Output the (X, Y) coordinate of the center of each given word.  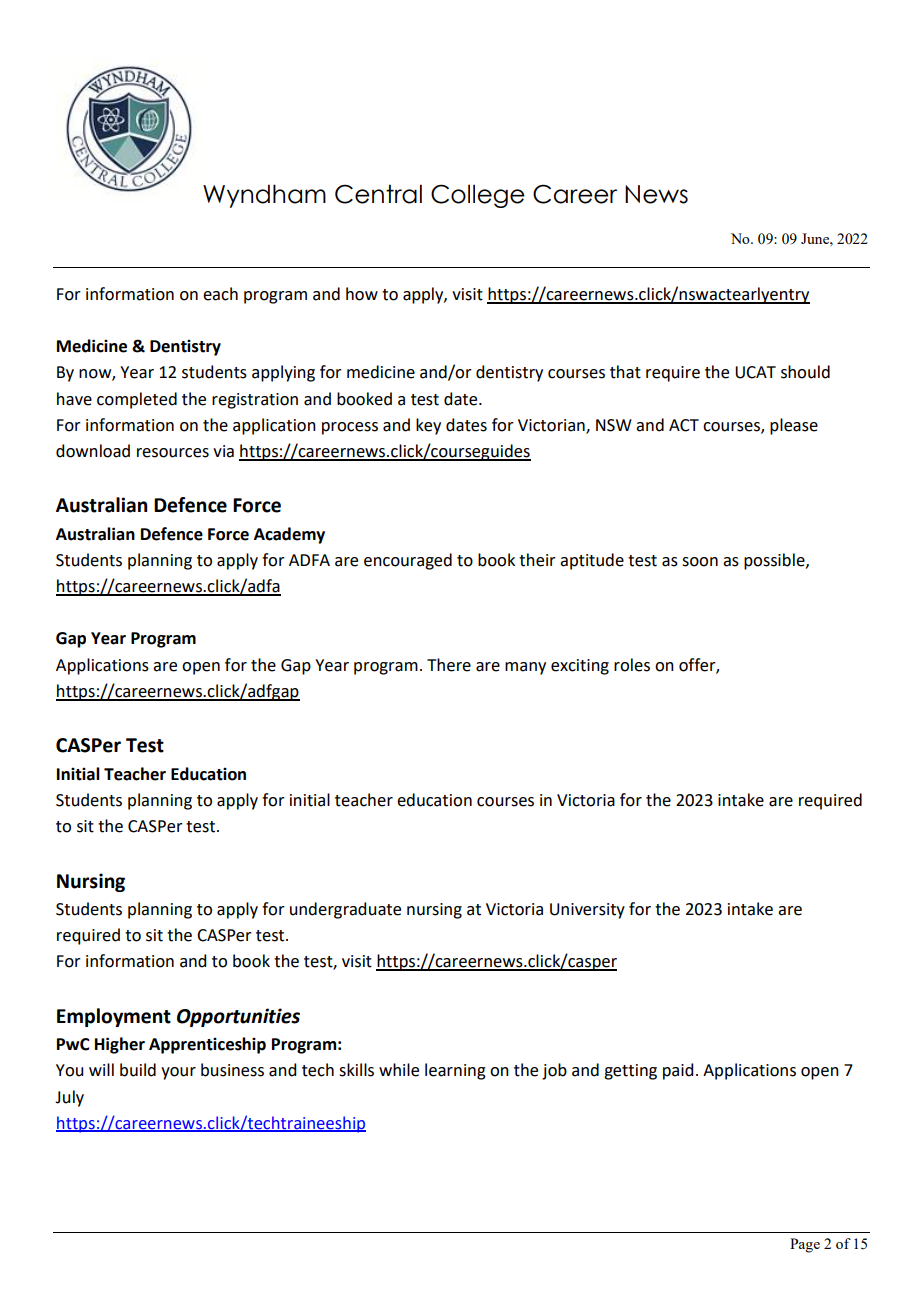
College (478, 196)
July (69, 1098)
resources (173, 453)
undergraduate (345, 910)
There (449, 665)
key (428, 426)
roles (632, 665)
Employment (114, 1017)
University (587, 911)
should (805, 372)
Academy (289, 535)
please (794, 426)
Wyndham (264, 196)
